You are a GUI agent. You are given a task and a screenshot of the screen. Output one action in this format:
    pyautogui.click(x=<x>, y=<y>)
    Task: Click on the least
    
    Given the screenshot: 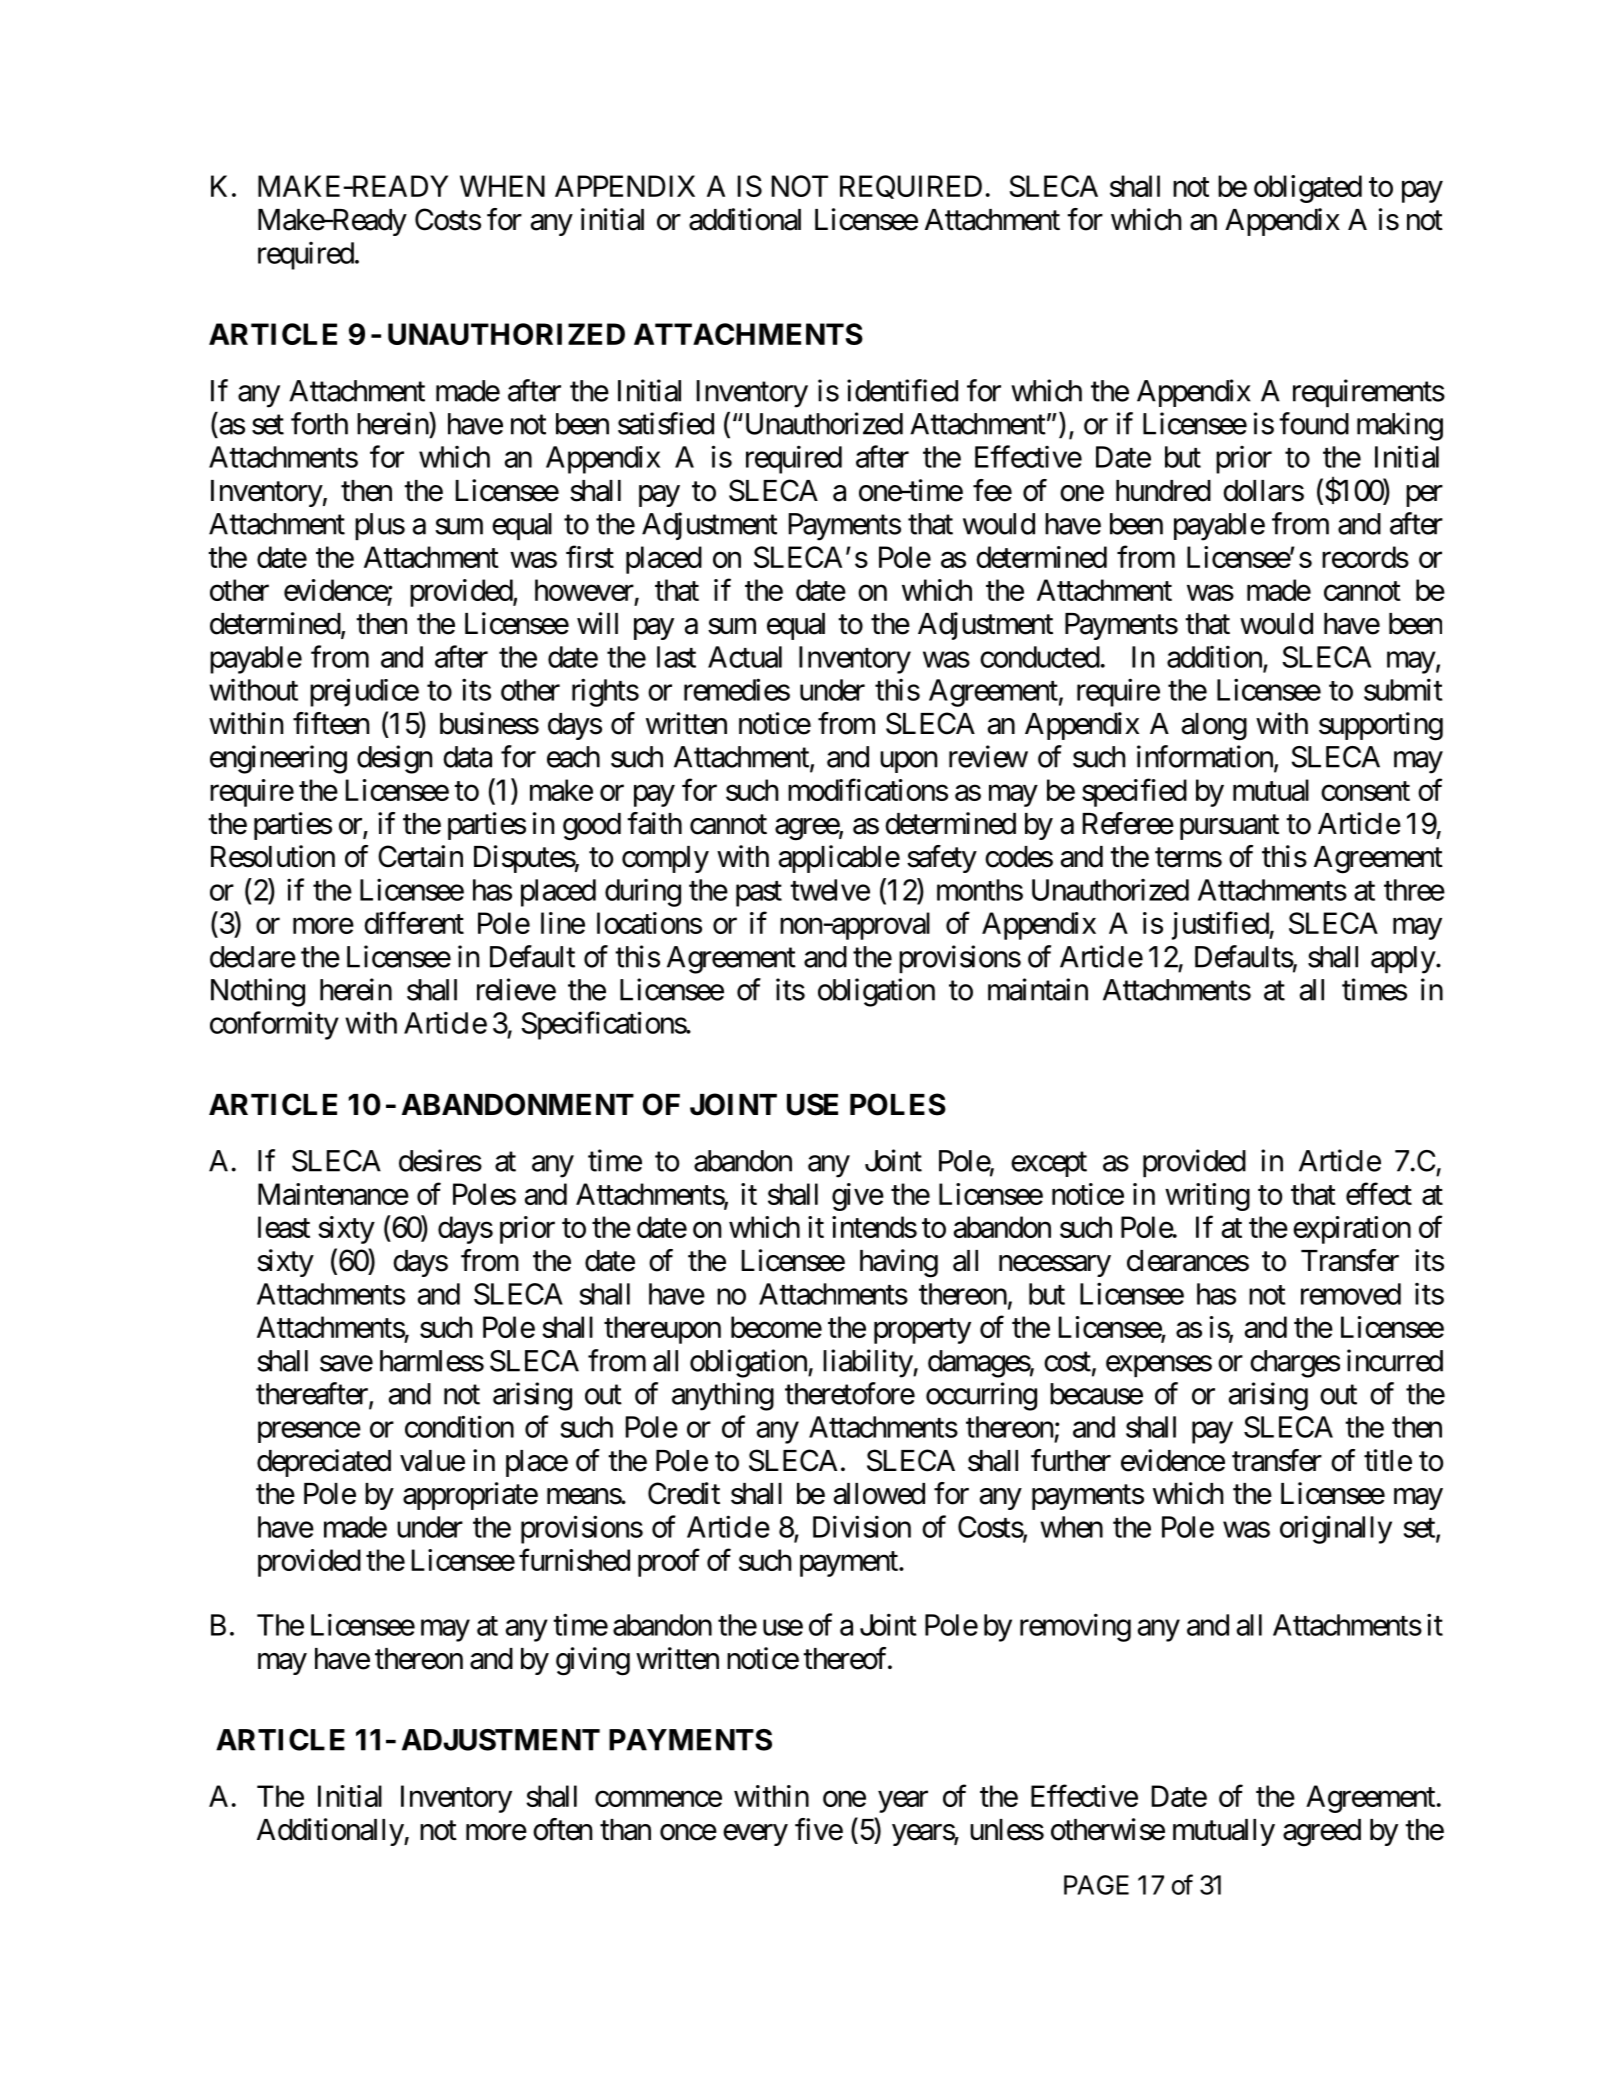 What is the action you would take?
    pyautogui.click(x=284, y=1227)
